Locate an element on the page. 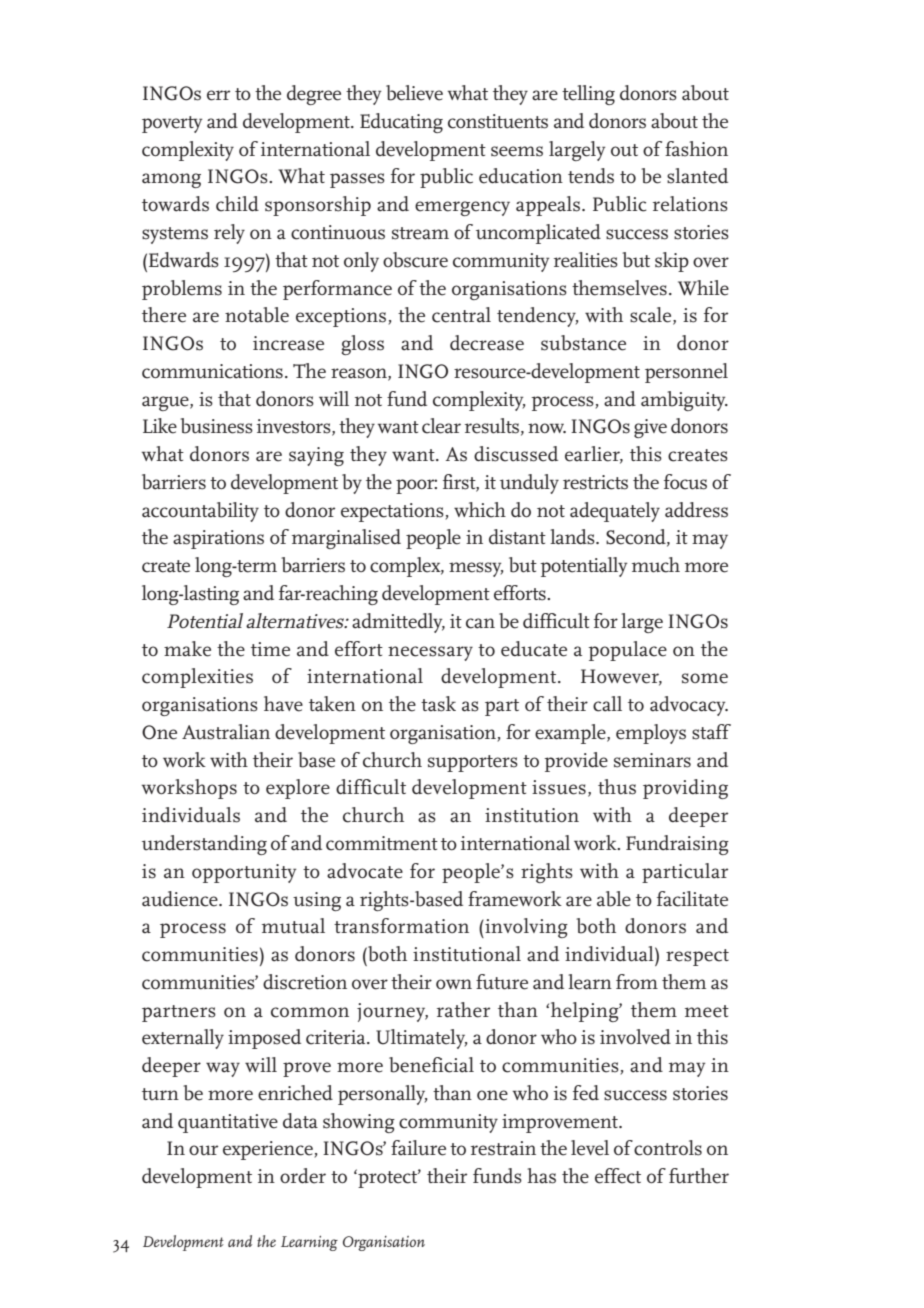 This page has width=924, height=1308. failure is located at coordinates (418, 1148).
